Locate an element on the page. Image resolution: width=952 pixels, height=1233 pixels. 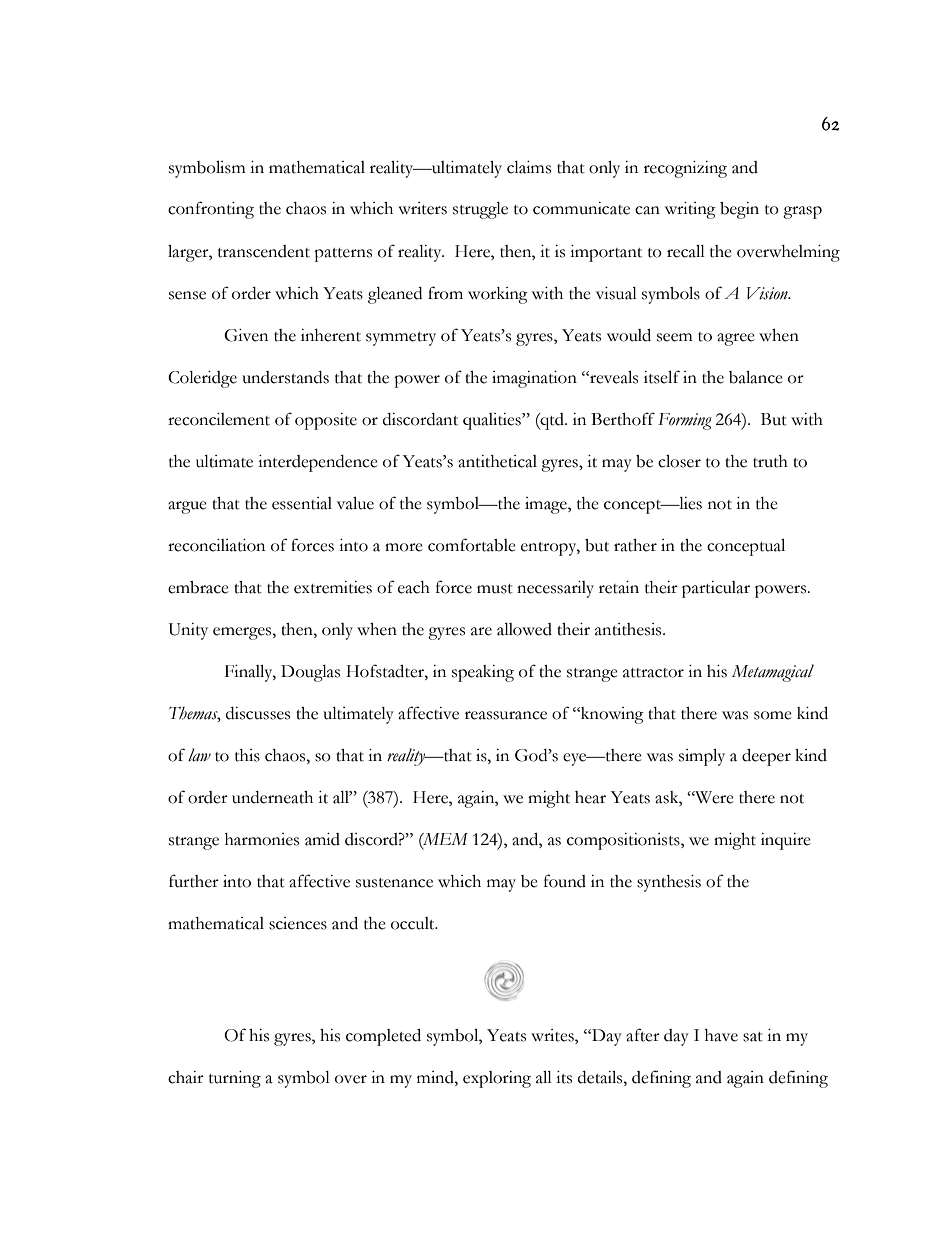
begin is located at coordinates (739, 210).
